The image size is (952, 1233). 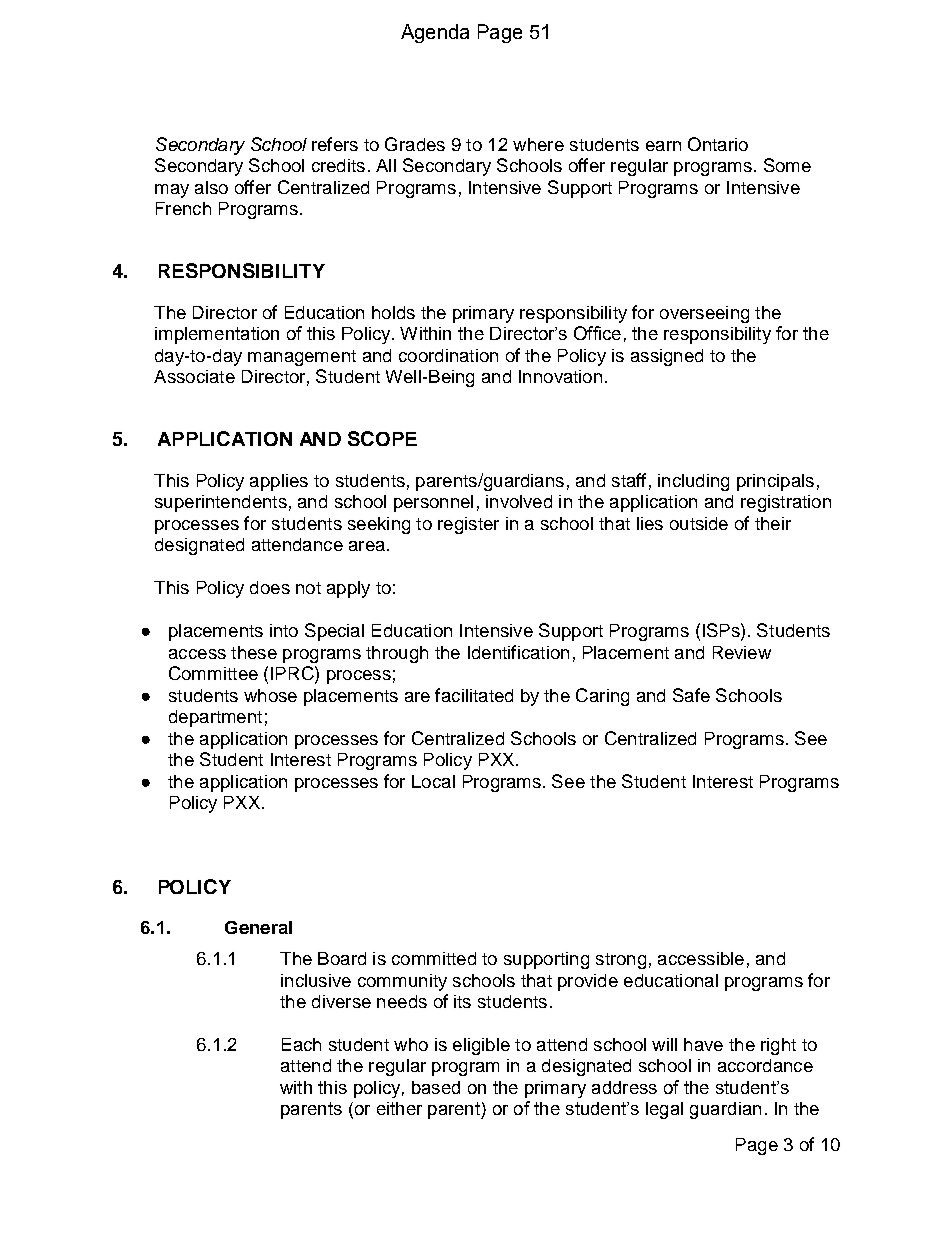 I want to click on Agenda, so click(x=435, y=33).
